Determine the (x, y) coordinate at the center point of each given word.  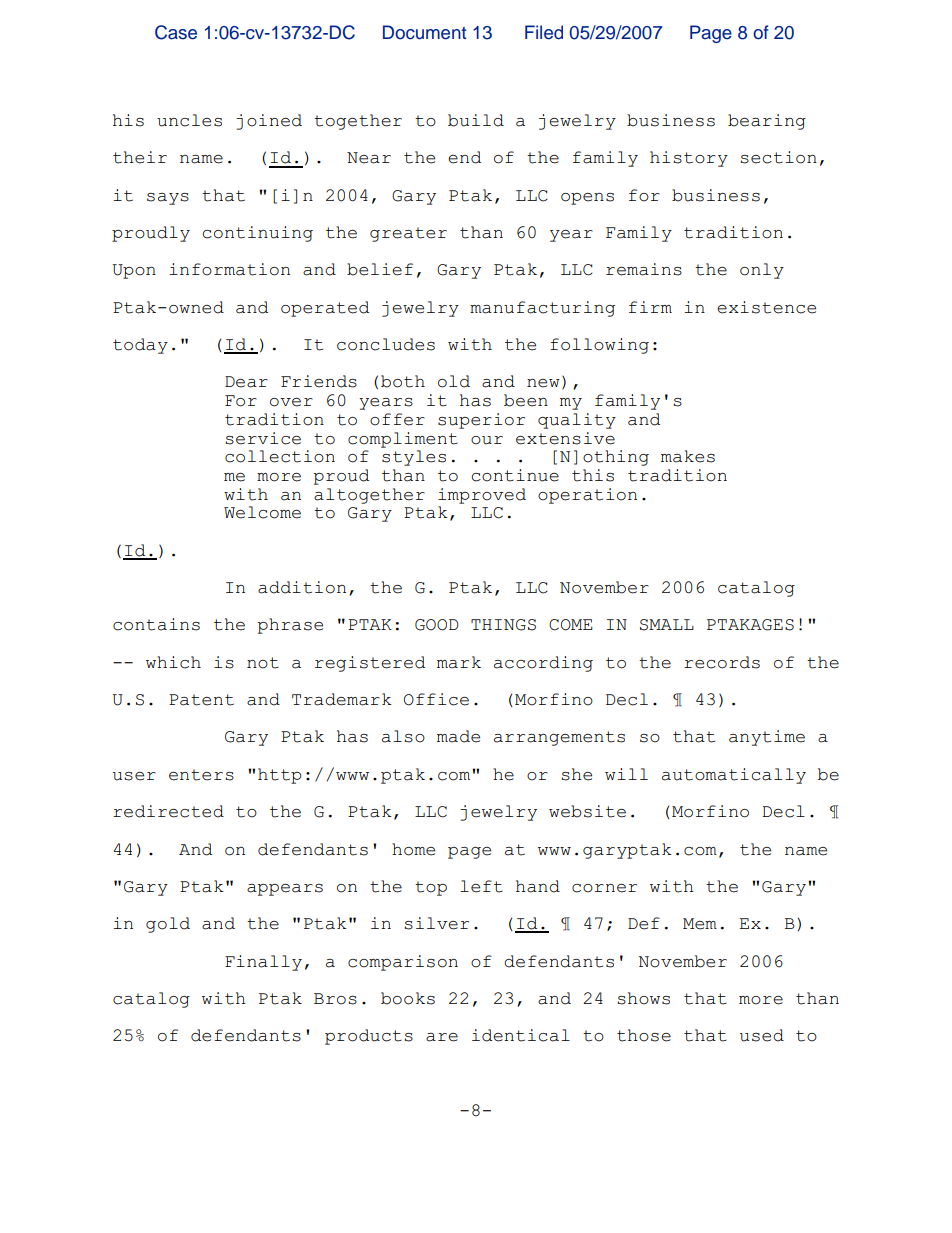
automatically (734, 776)
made (458, 736)
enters (201, 775)
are (442, 1037)
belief (380, 269)
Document (424, 32)
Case (176, 32)
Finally (263, 963)
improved (482, 496)
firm (650, 307)
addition (302, 587)
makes (688, 456)
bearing (767, 122)
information (229, 269)
